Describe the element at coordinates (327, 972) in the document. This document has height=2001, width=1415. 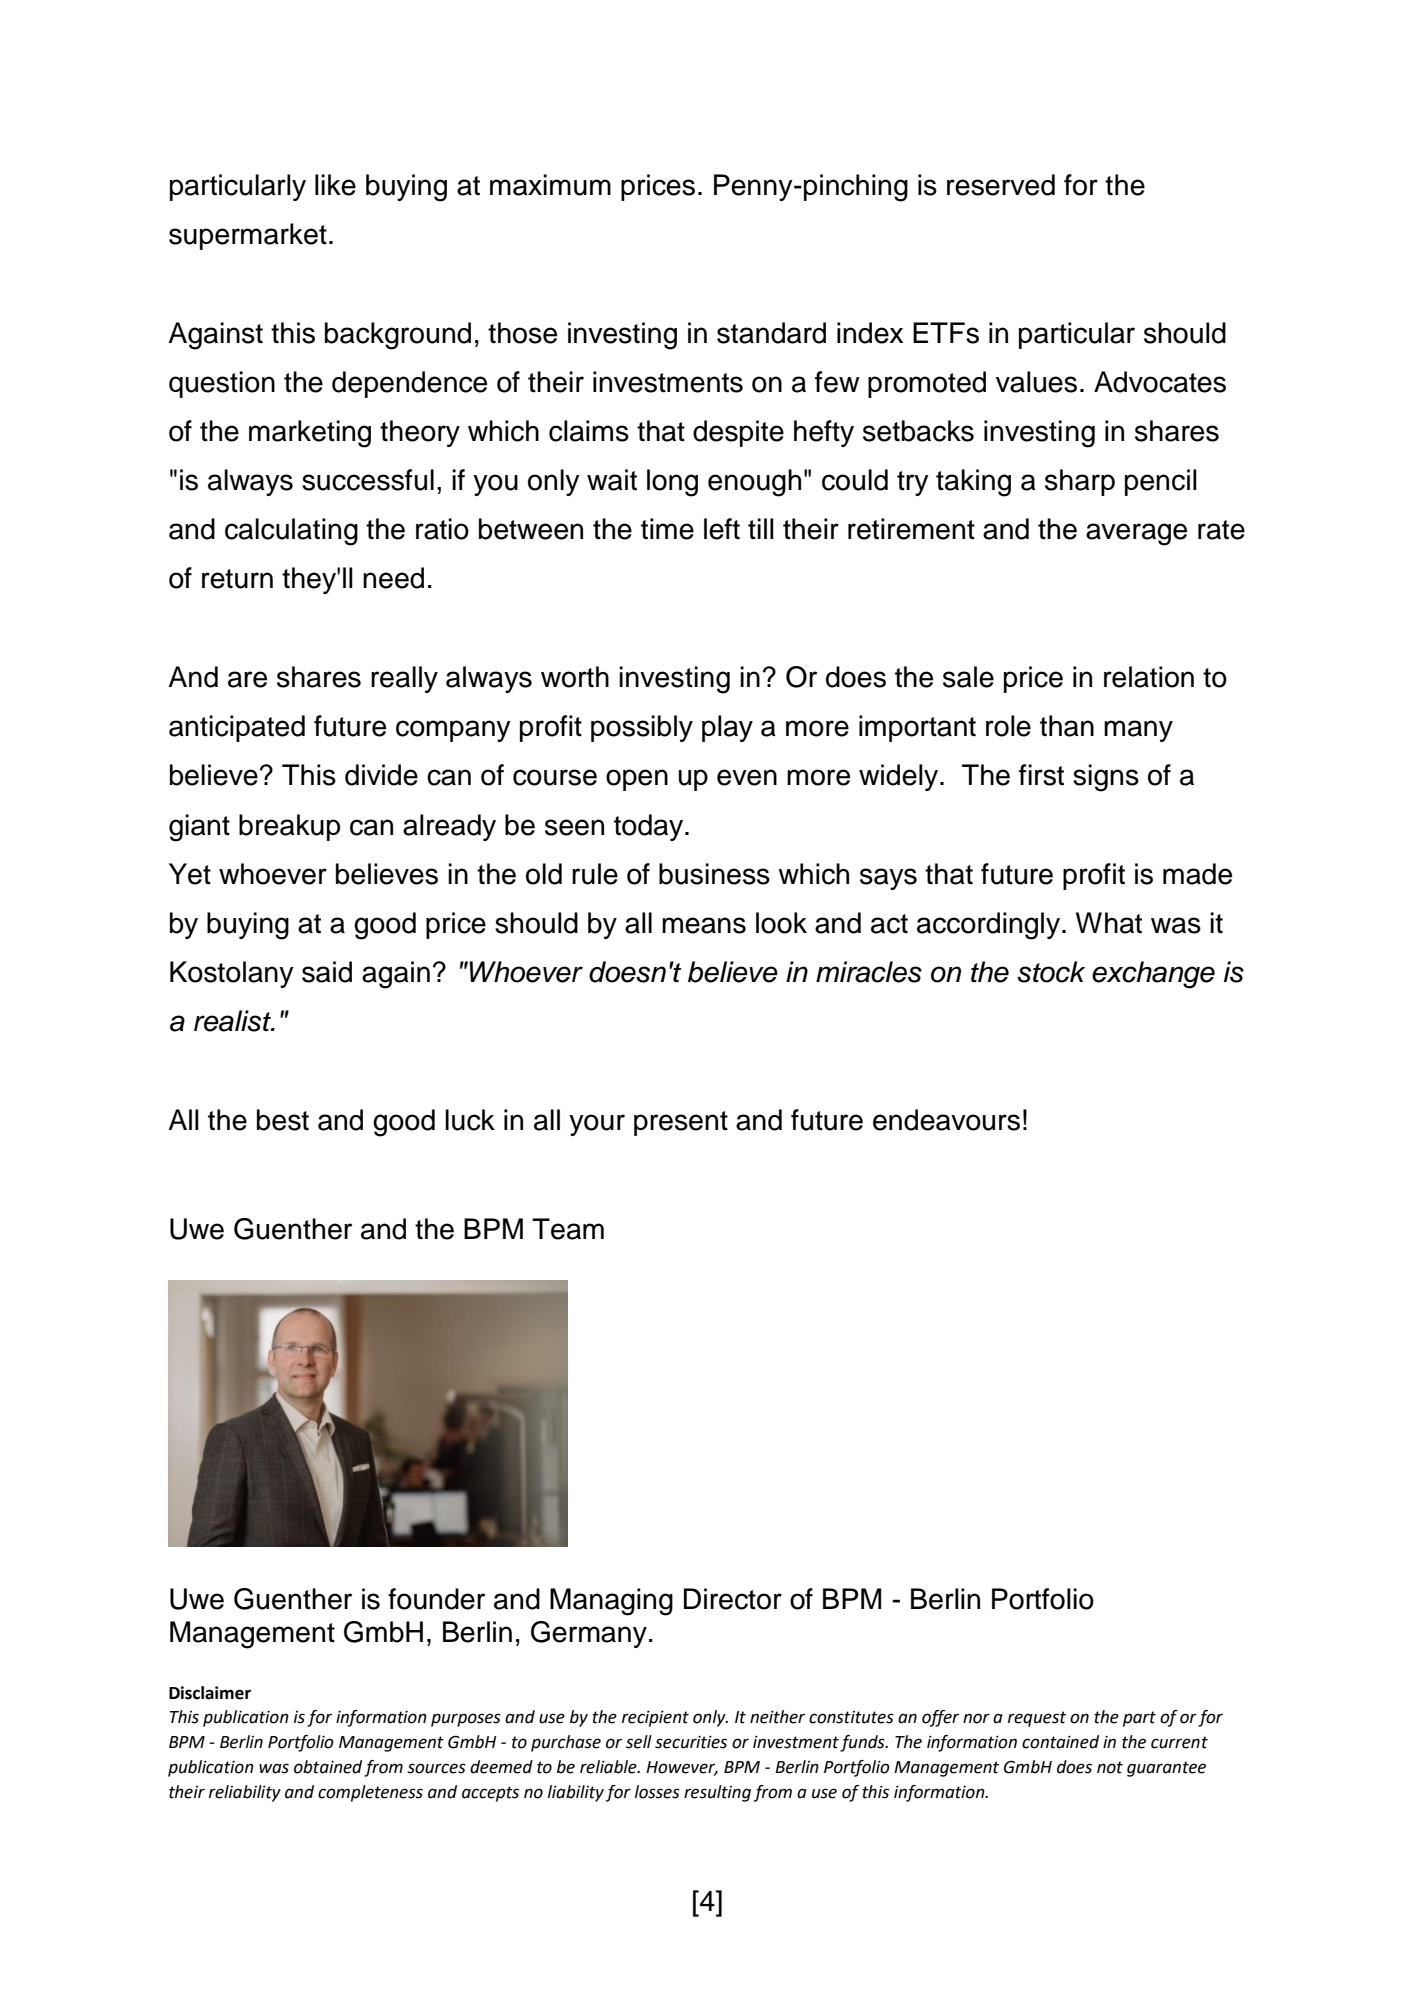
I see `said` at that location.
